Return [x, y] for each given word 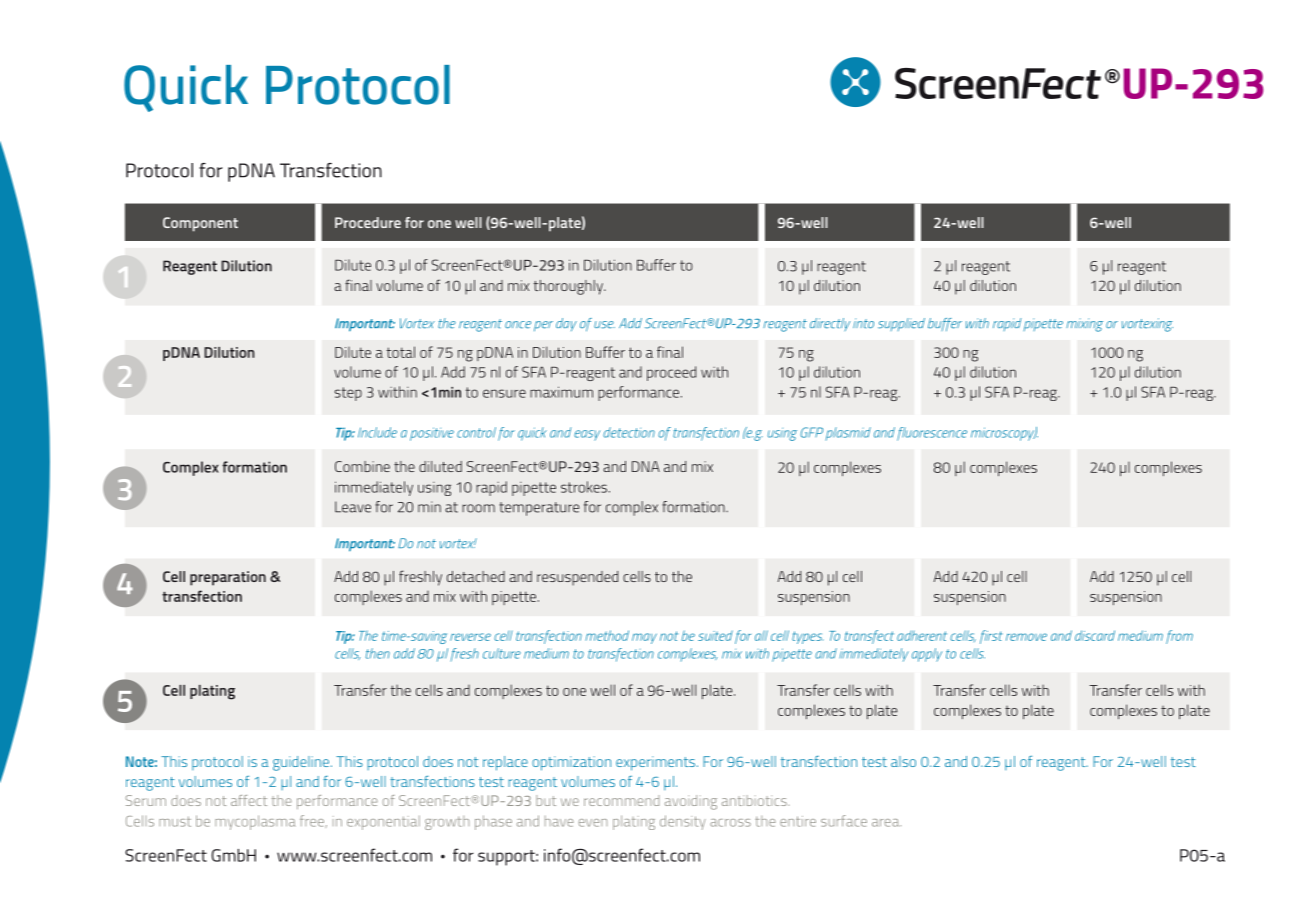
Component [200, 224]
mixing [1084, 325]
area [886, 823]
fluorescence [932, 434]
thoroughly [569, 287]
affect [249, 800]
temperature [539, 509]
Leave [353, 507]
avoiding [691, 802]
